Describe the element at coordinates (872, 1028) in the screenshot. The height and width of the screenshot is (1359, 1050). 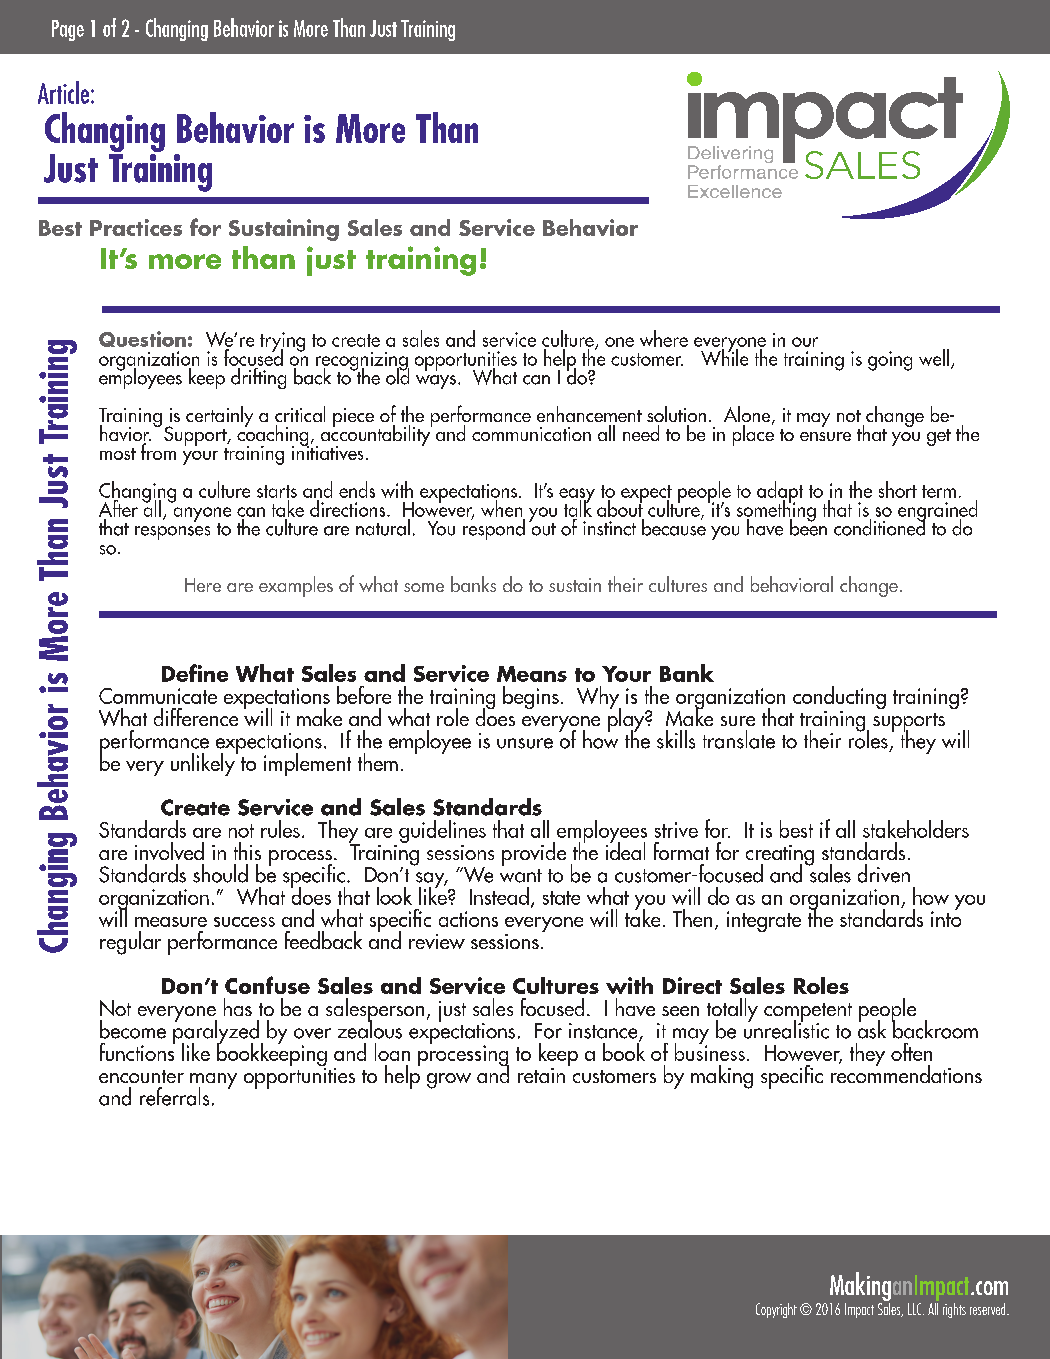
I see `ask` at that location.
